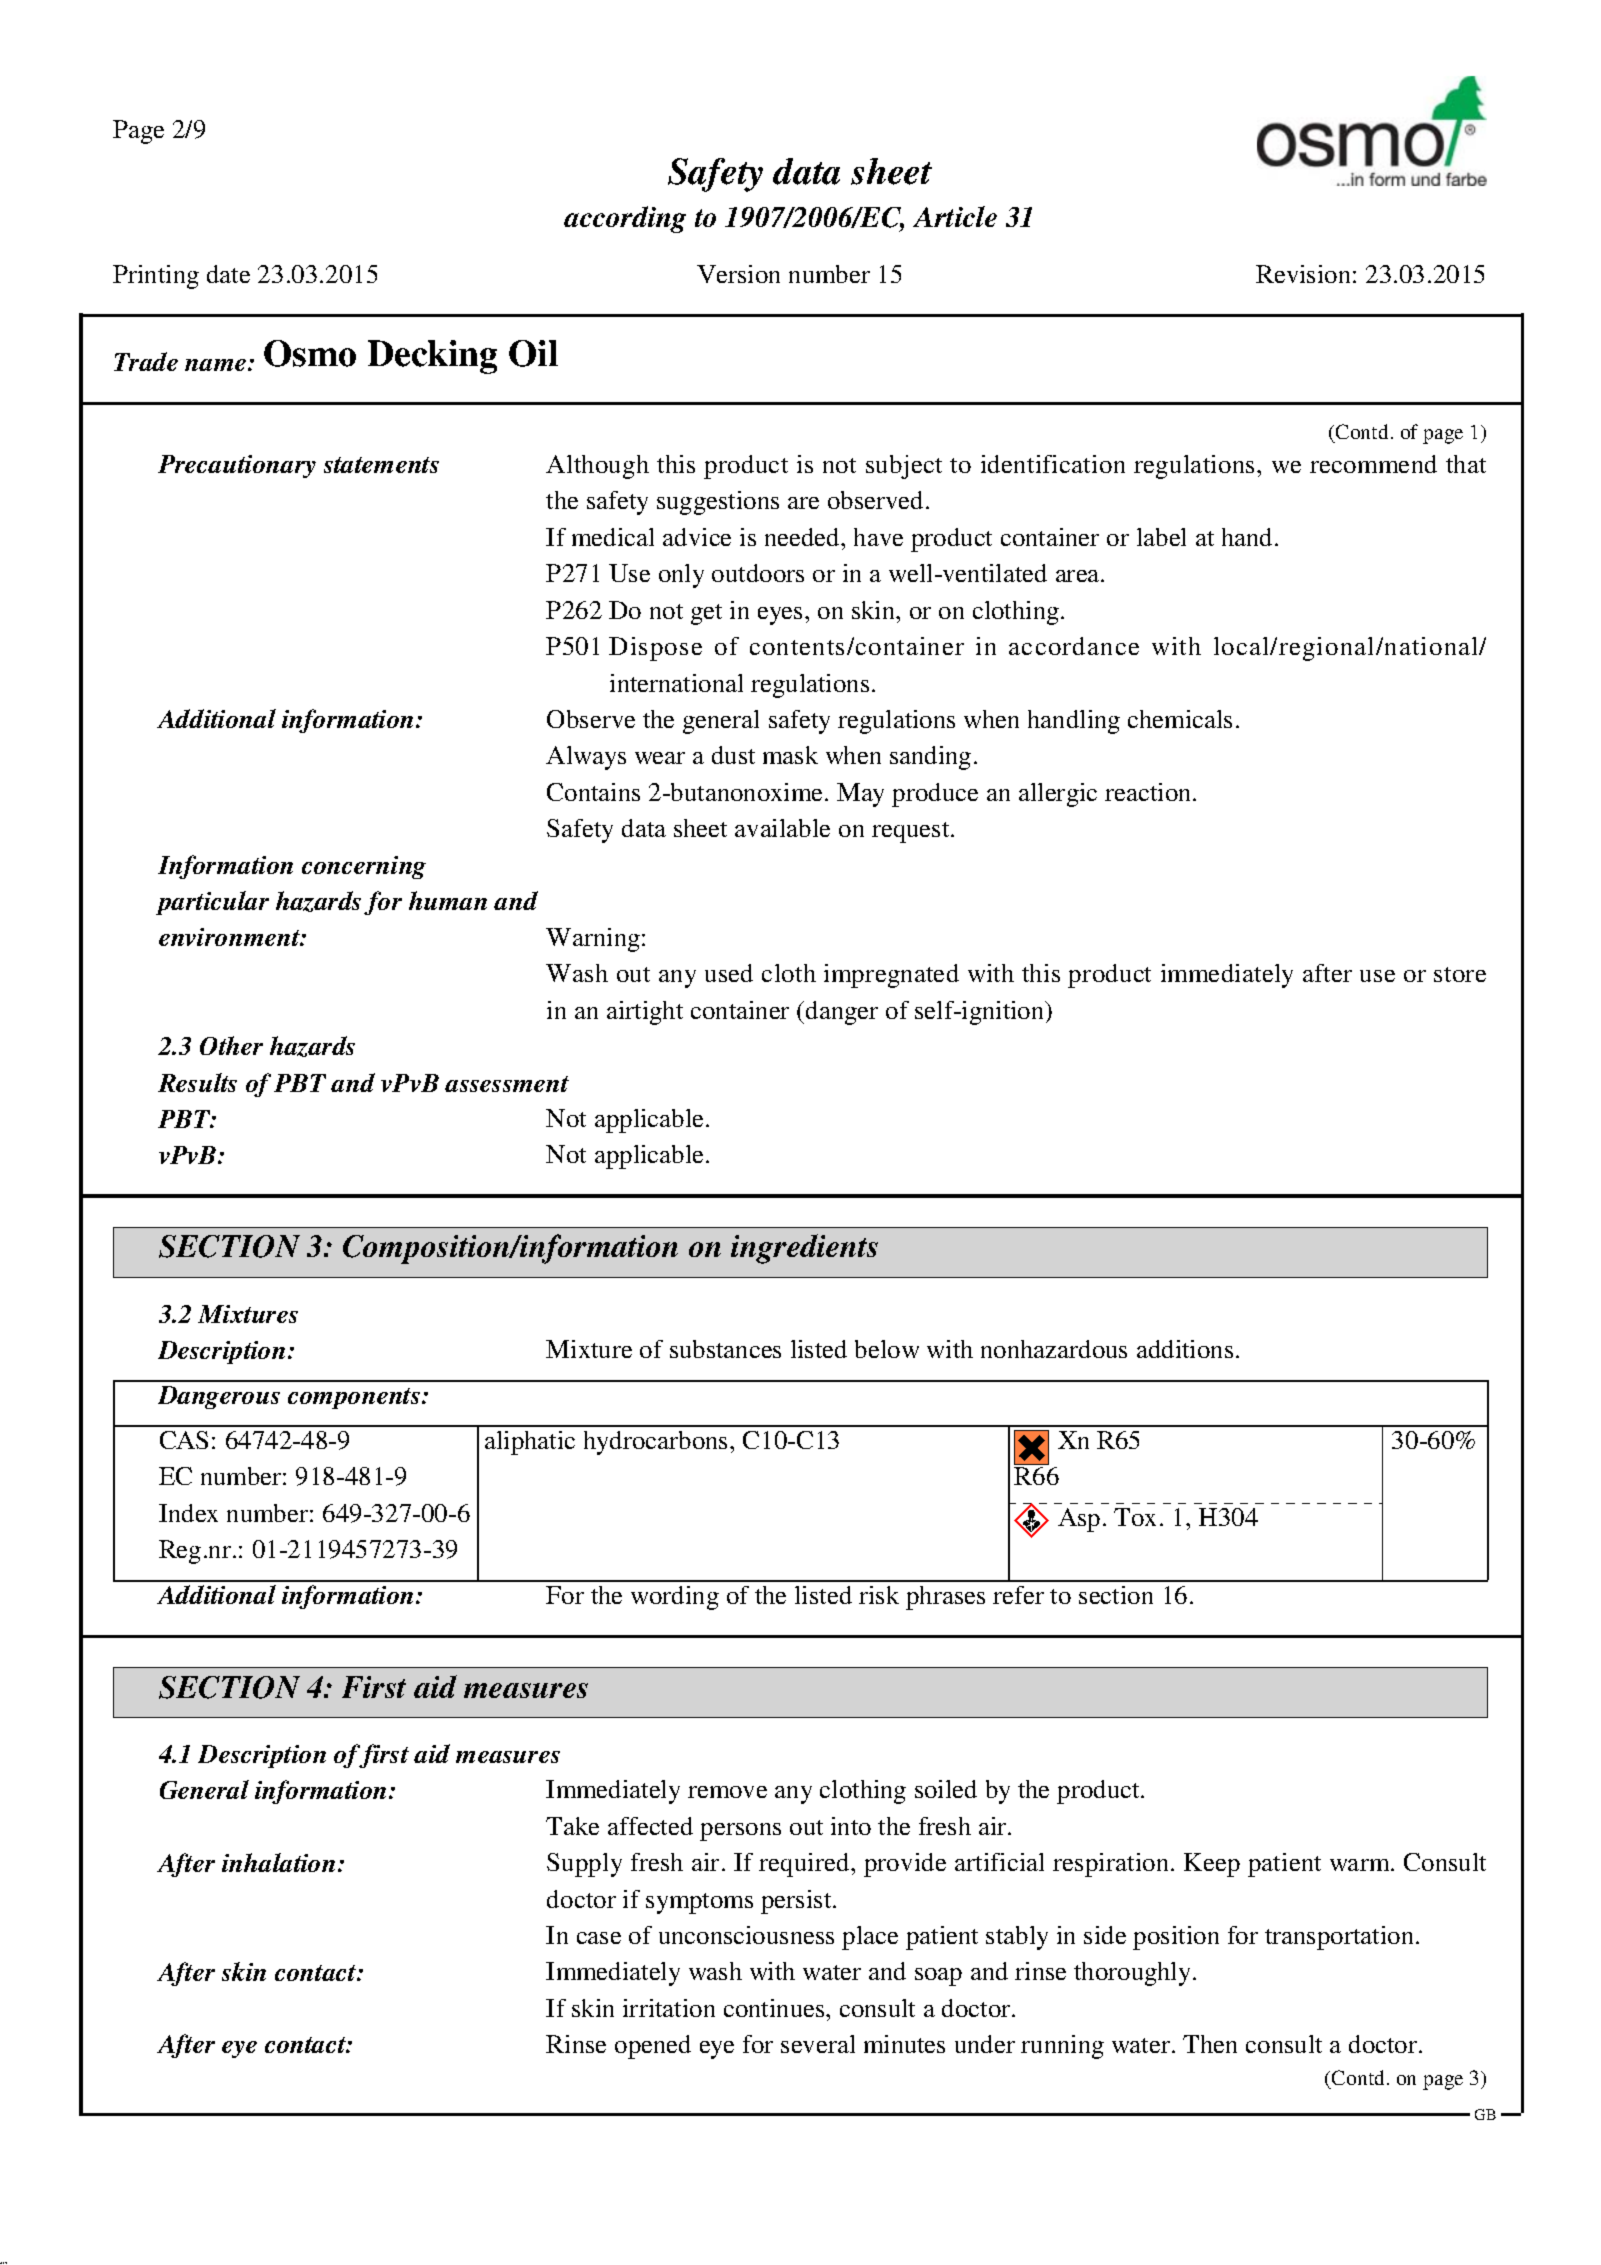  What do you see at coordinates (278, 1862) in the screenshot?
I see `inhalation` at bounding box center [278, 1862].
